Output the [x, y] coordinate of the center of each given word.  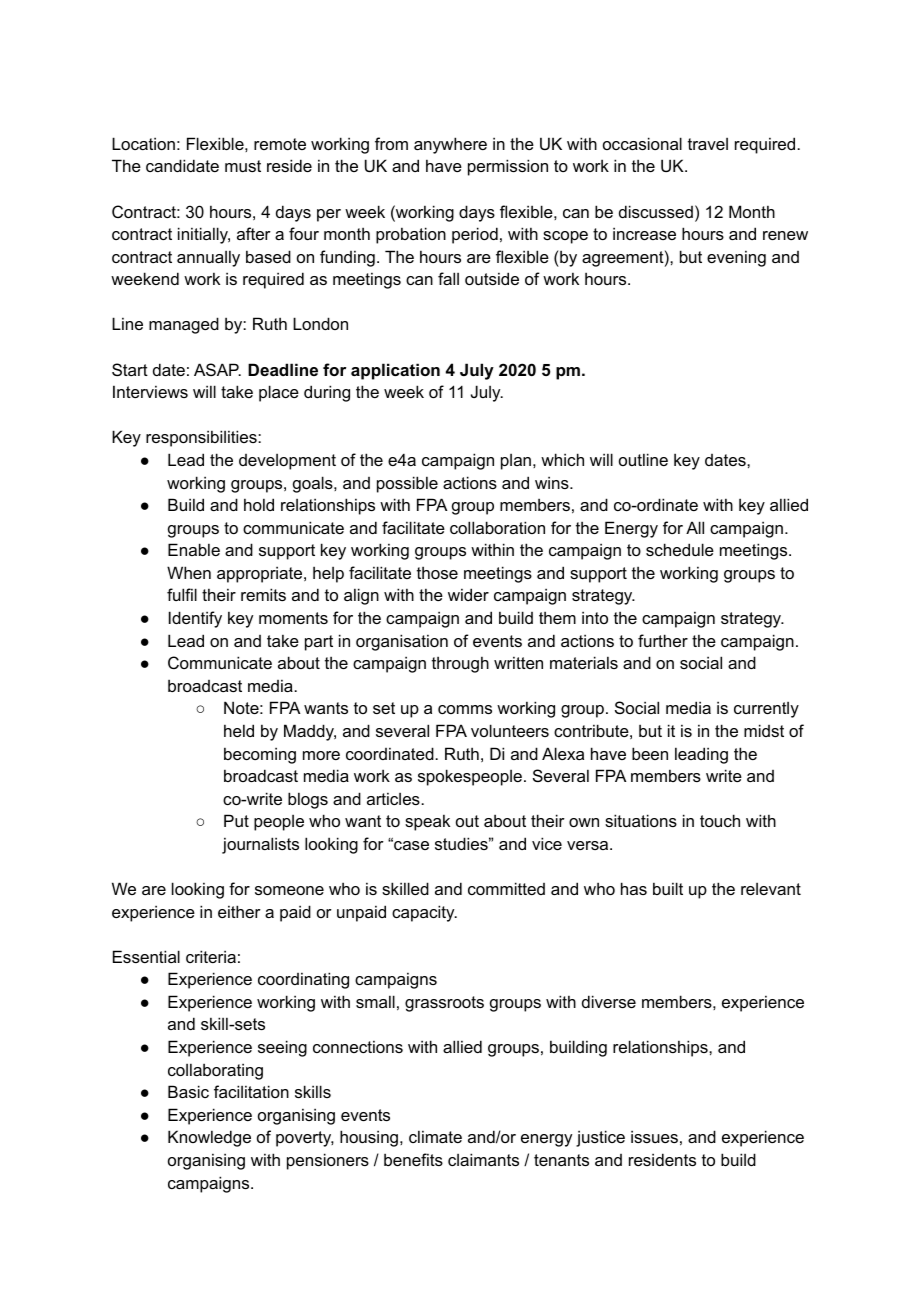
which [562, 459]
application [395, 371]
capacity [424, 913]
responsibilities [202, 438]
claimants [483, 1159]
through [460, 664]
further [663, 640]
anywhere [450, 145]
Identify [195, 619]
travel [708, 144]
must [243, 166]
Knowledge [209, 1138]
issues [654, 1136]
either [239, 911]
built [668, 888]
